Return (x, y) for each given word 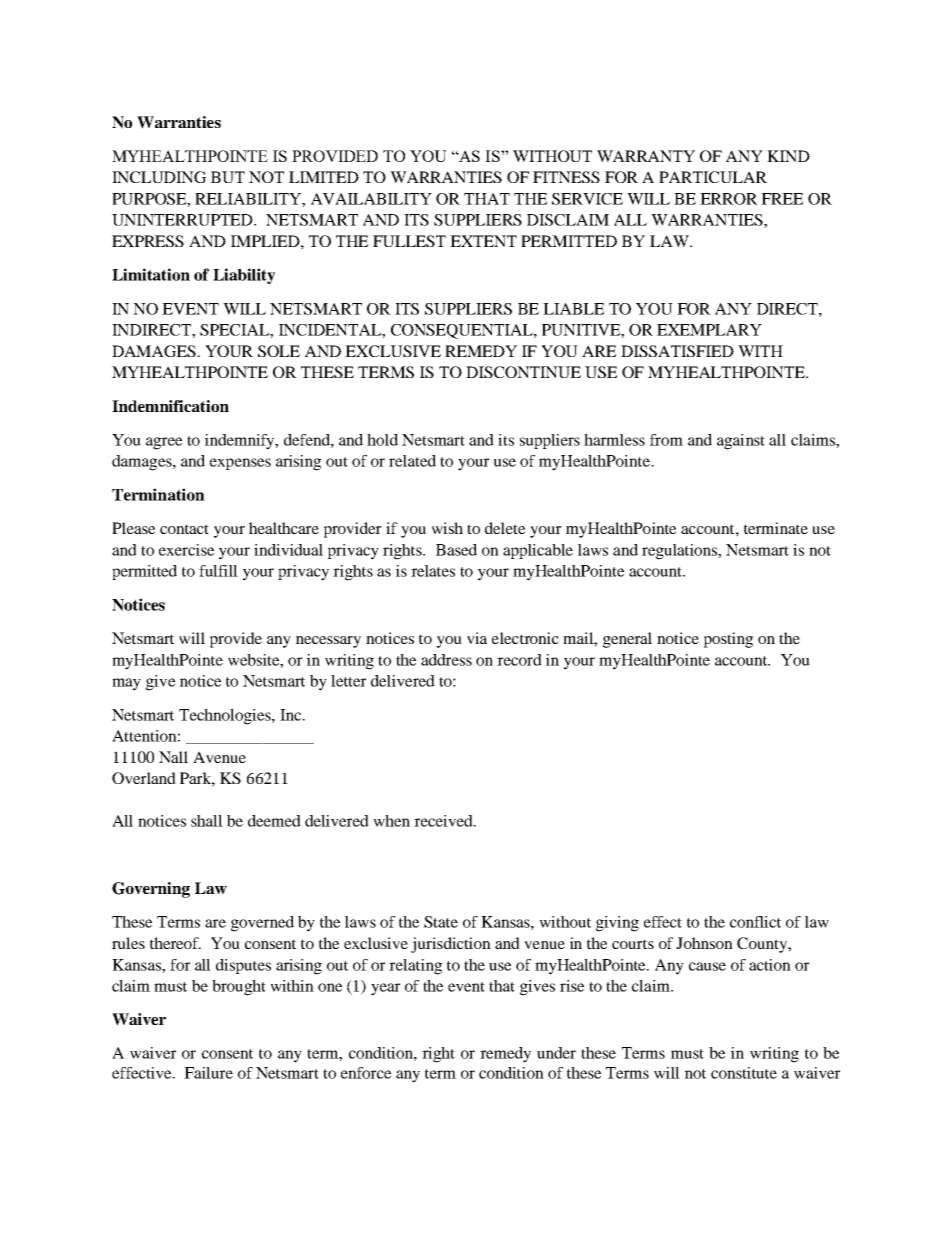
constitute (744, 1073)
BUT (228, 177)
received (444, 821)
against (741, 442)
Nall (173, 757)
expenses (240, 464)
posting (728, 640)
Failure (208, 1073)
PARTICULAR (713, 177)
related (412, 461)
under (556, 1053)
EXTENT (483, 241)
